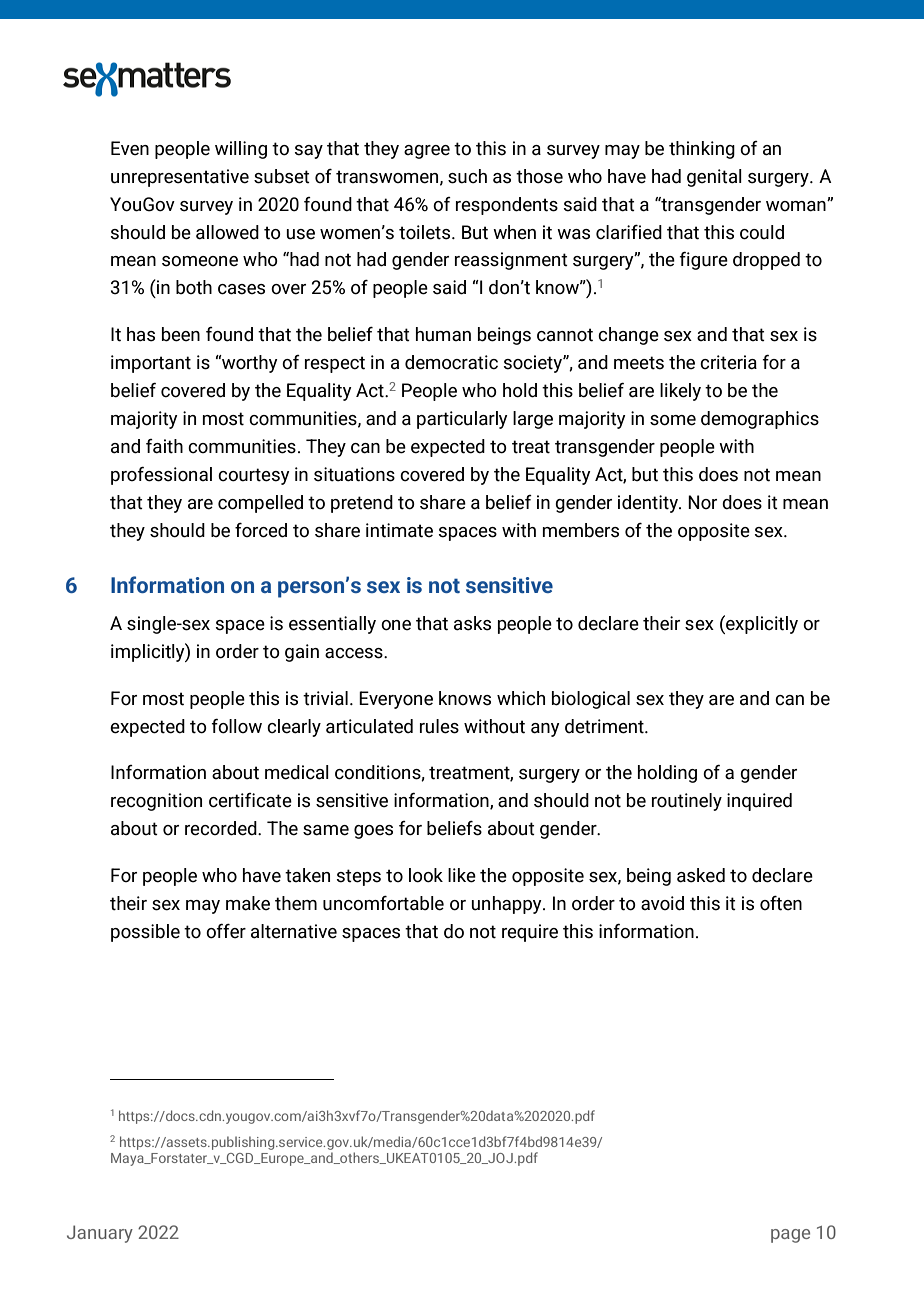 This document has height=1308, width=924. What do you see at coordinates (605, 726) in the document?
I see `detriment` at bounding box center [605, 726].
